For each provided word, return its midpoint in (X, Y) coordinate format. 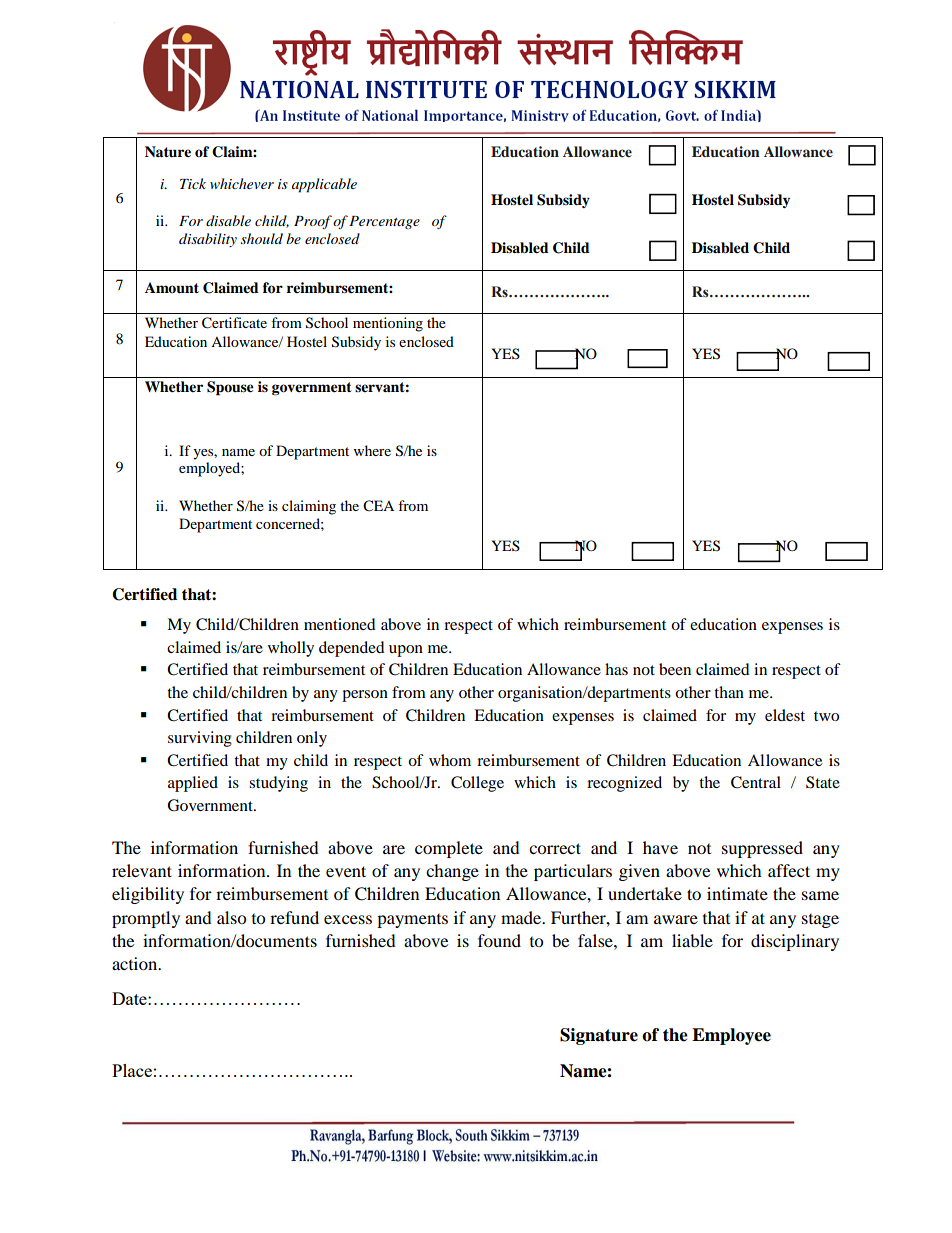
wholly (291, 649)
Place (132, 1070)
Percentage (384, 222)
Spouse (230, 388)
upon (406, 651)
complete (449, 849)
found (499, 940)
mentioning (388, 324)
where (372, 450)
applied (193, 784)
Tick (193, 183)
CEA (378, 506)
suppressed (762, 849)
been (675, 669)
